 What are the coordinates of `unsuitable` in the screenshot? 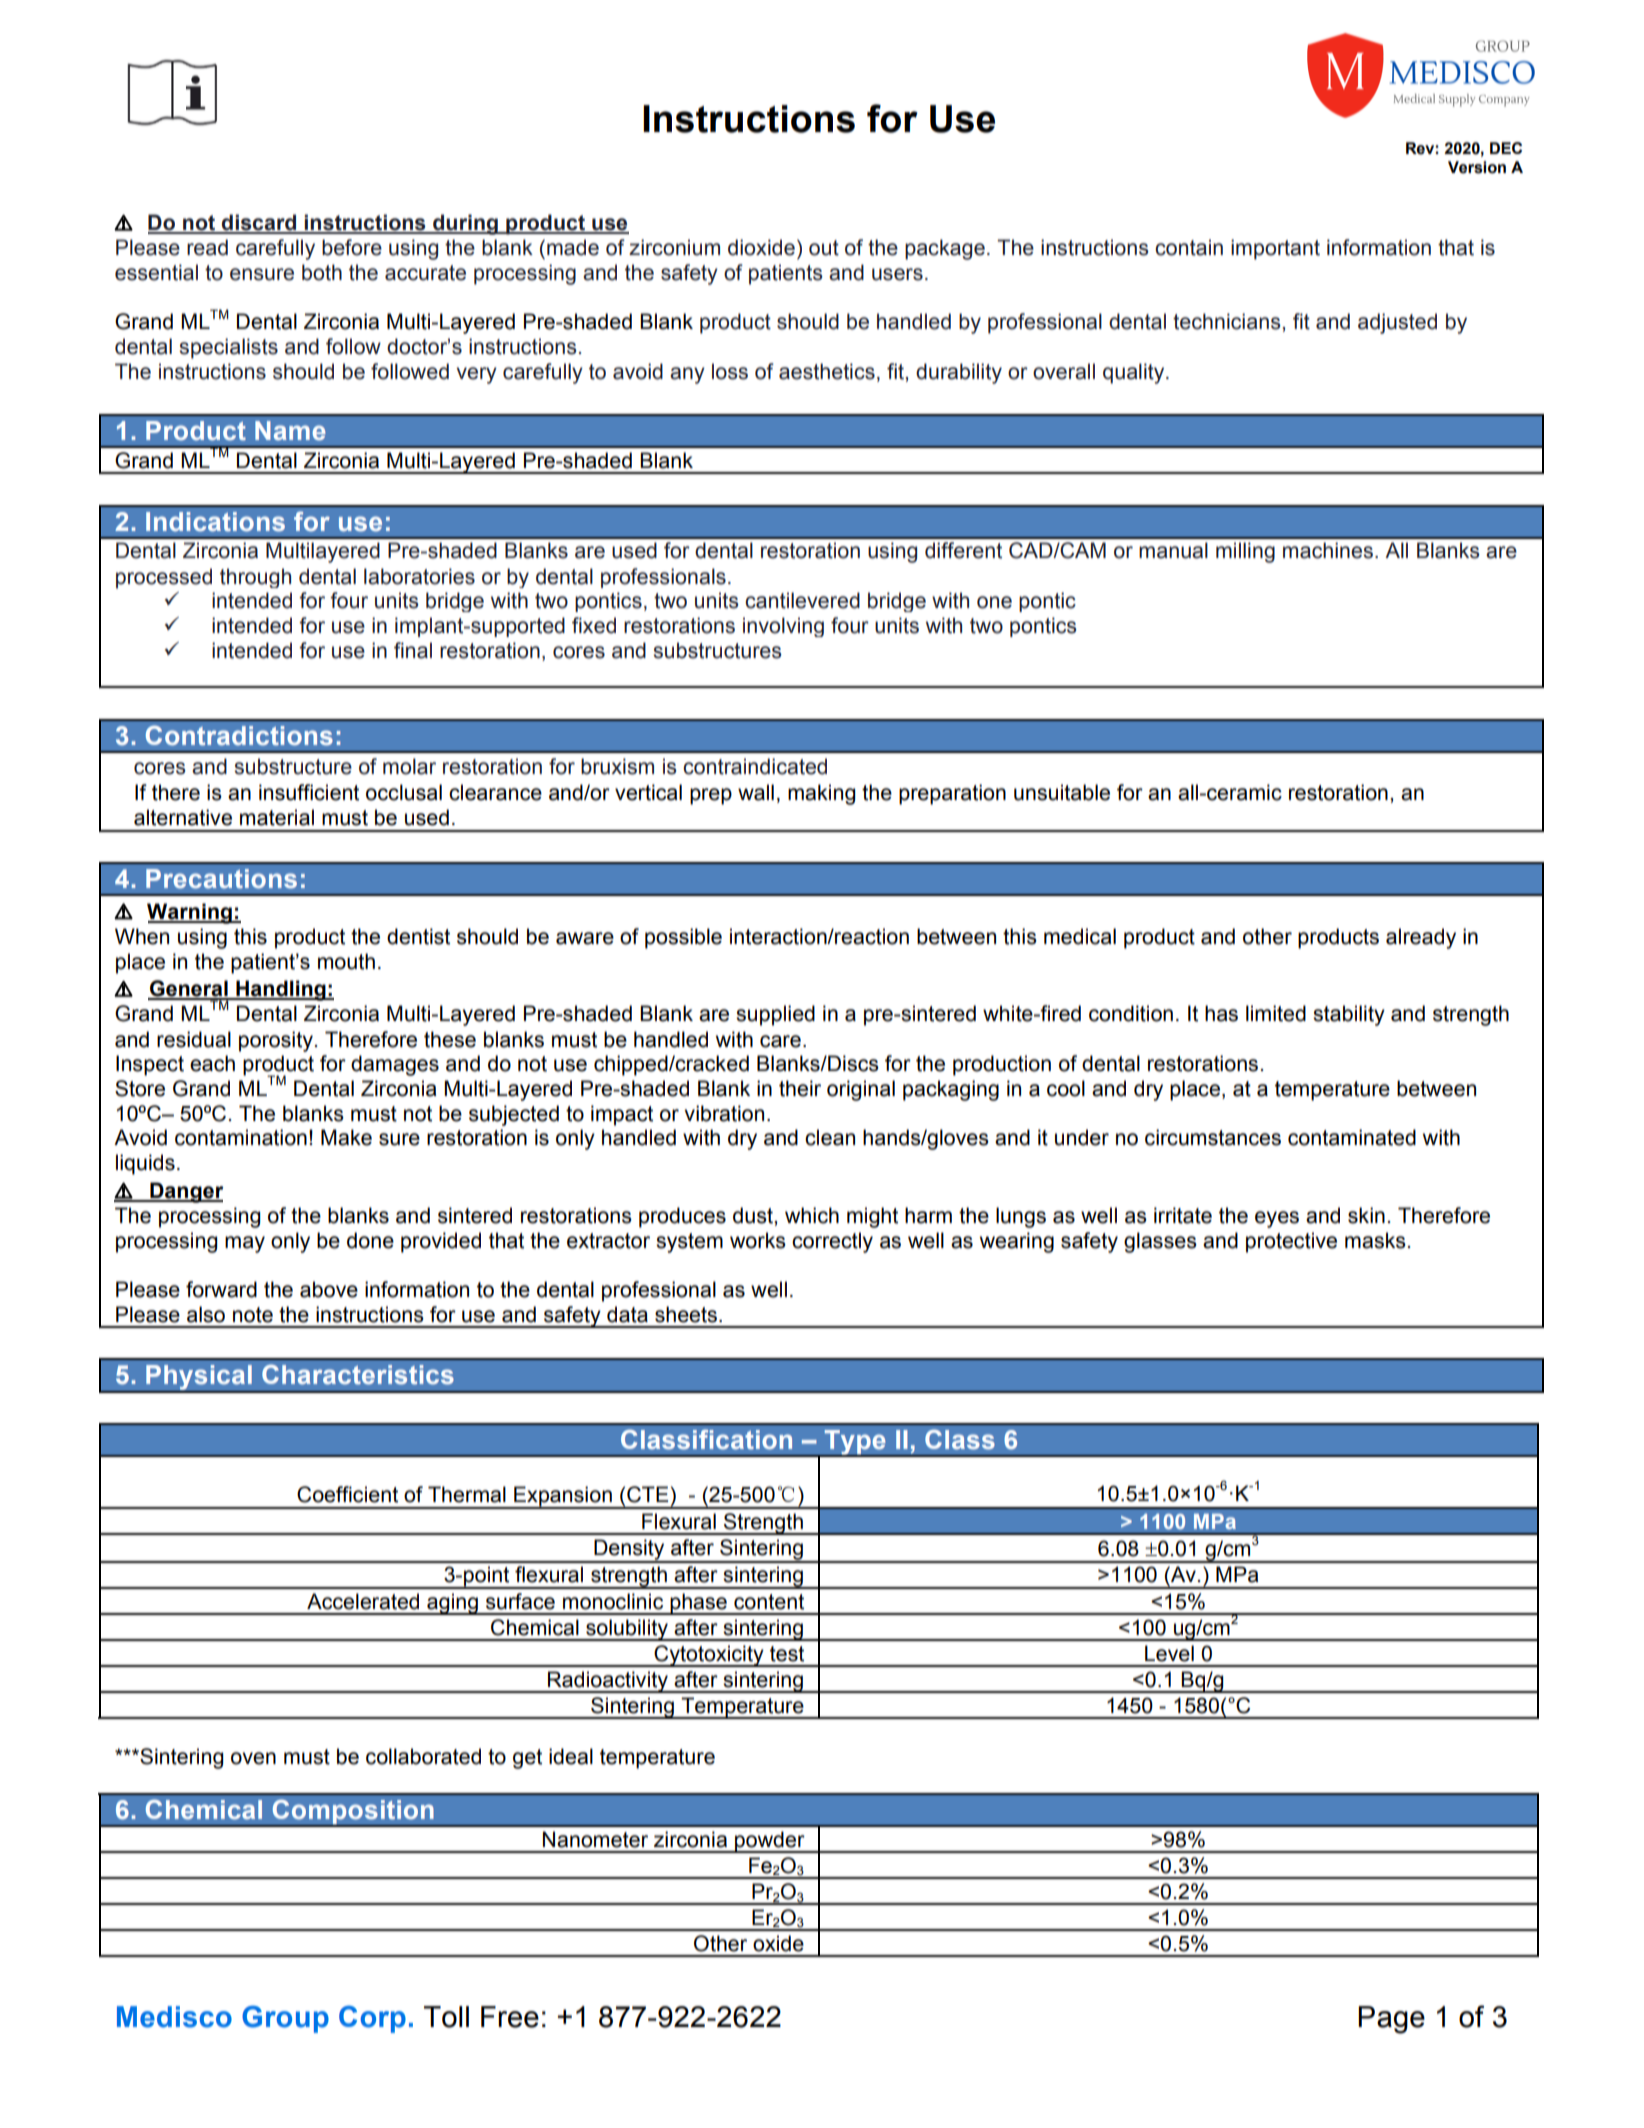 It's located at (1062, 792).
